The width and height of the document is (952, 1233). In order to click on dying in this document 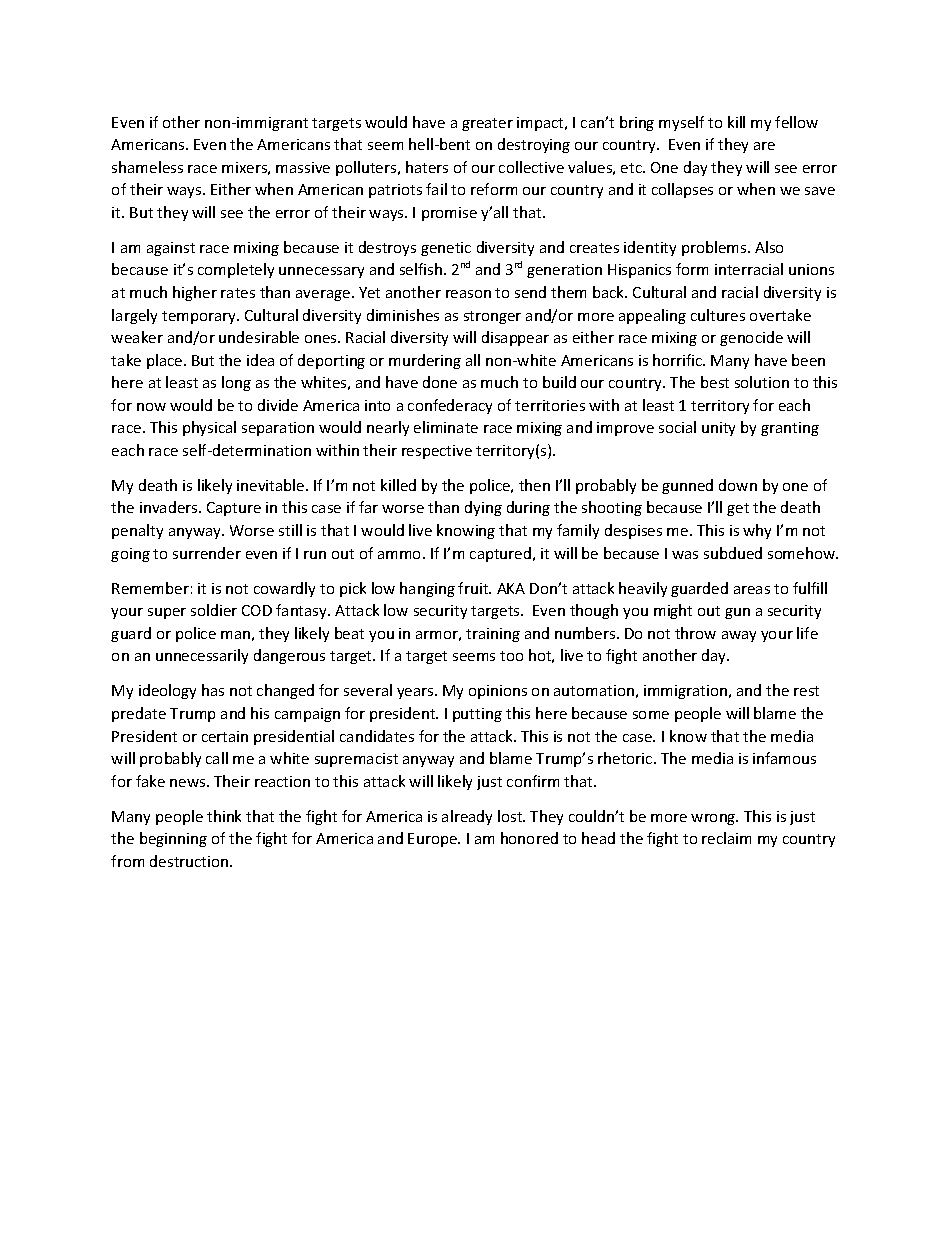, I will do `click(483, 508)`.
